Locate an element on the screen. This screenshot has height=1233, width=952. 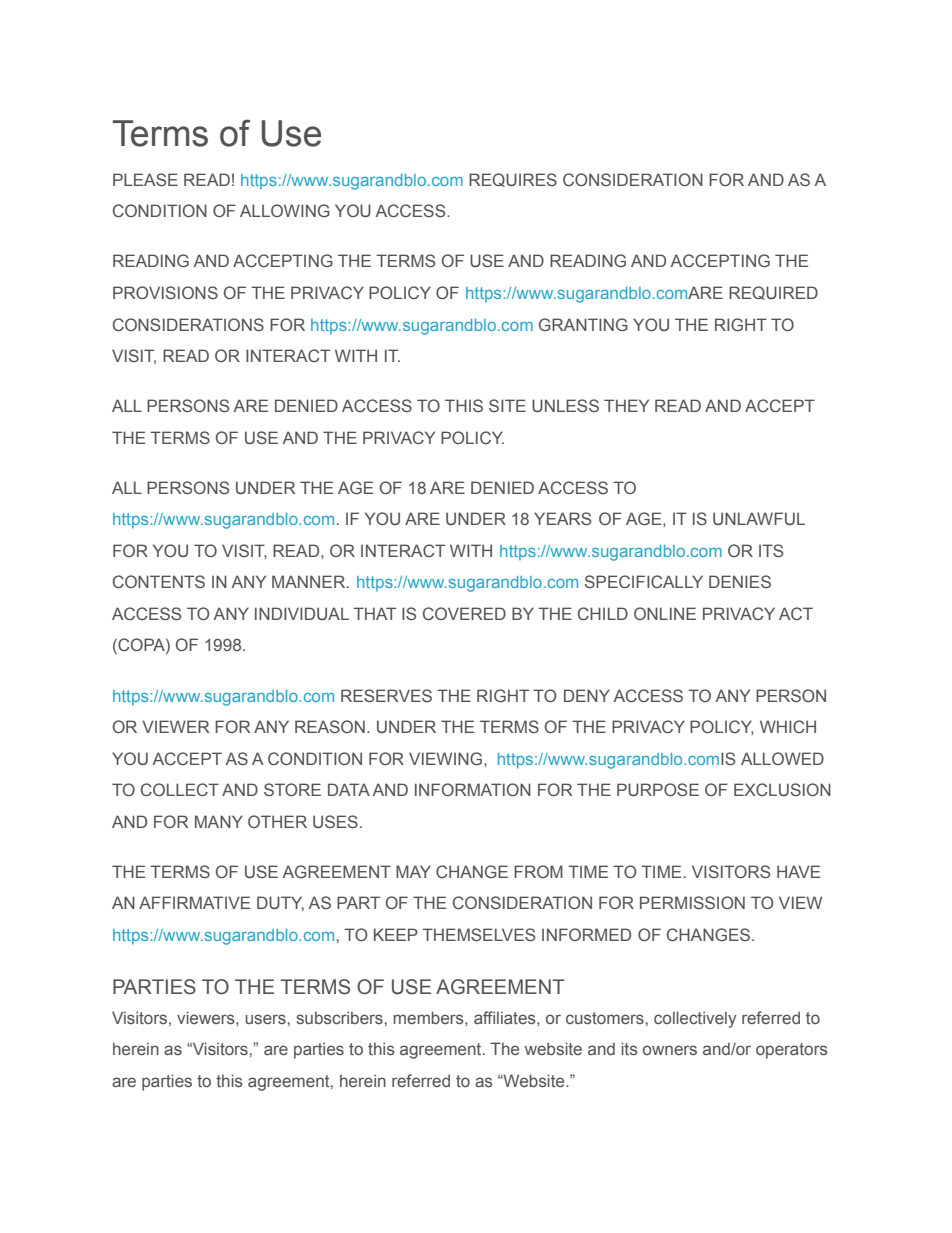
affiliates is located at coordinates (506, 1017).
